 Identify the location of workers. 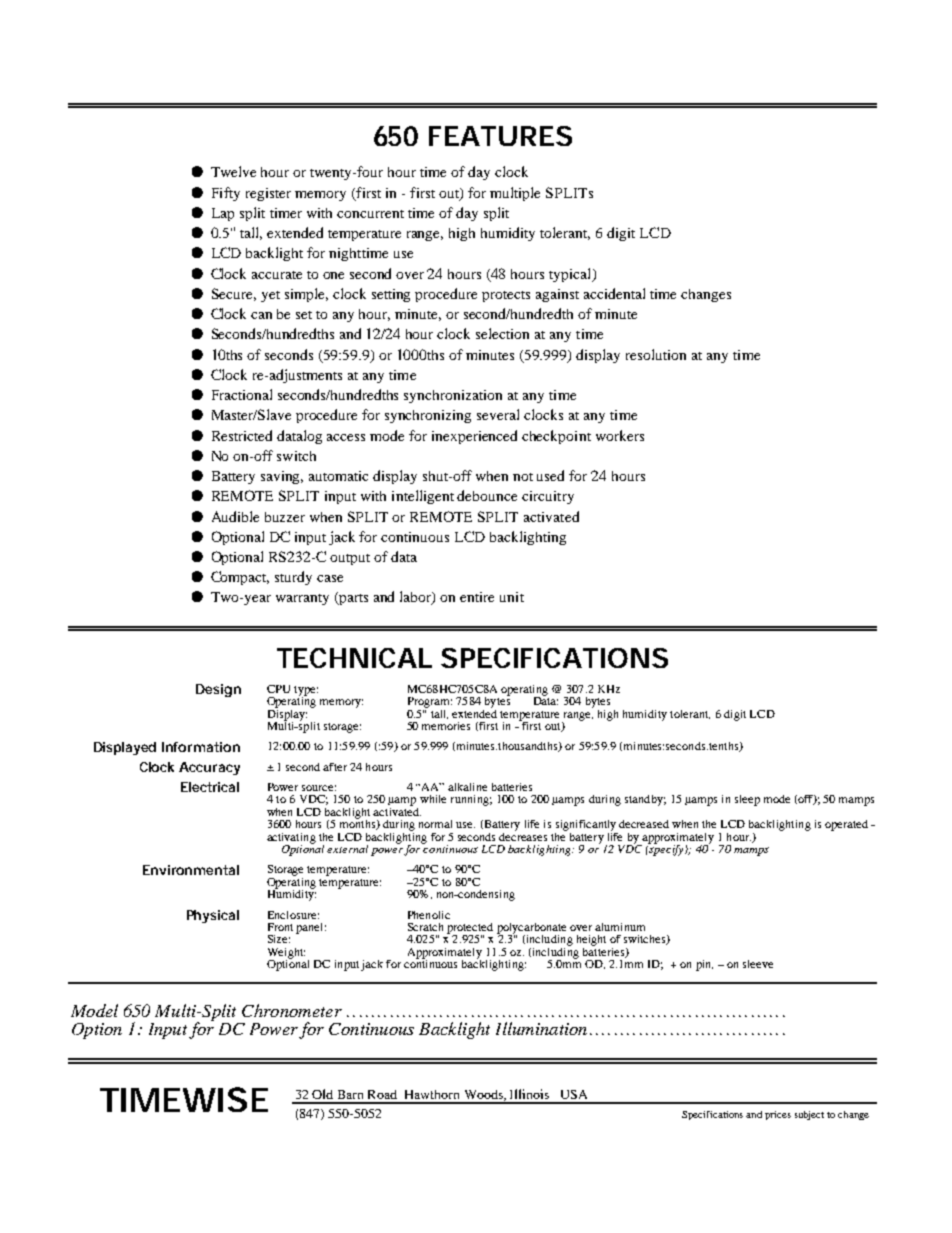
(620, 435).
